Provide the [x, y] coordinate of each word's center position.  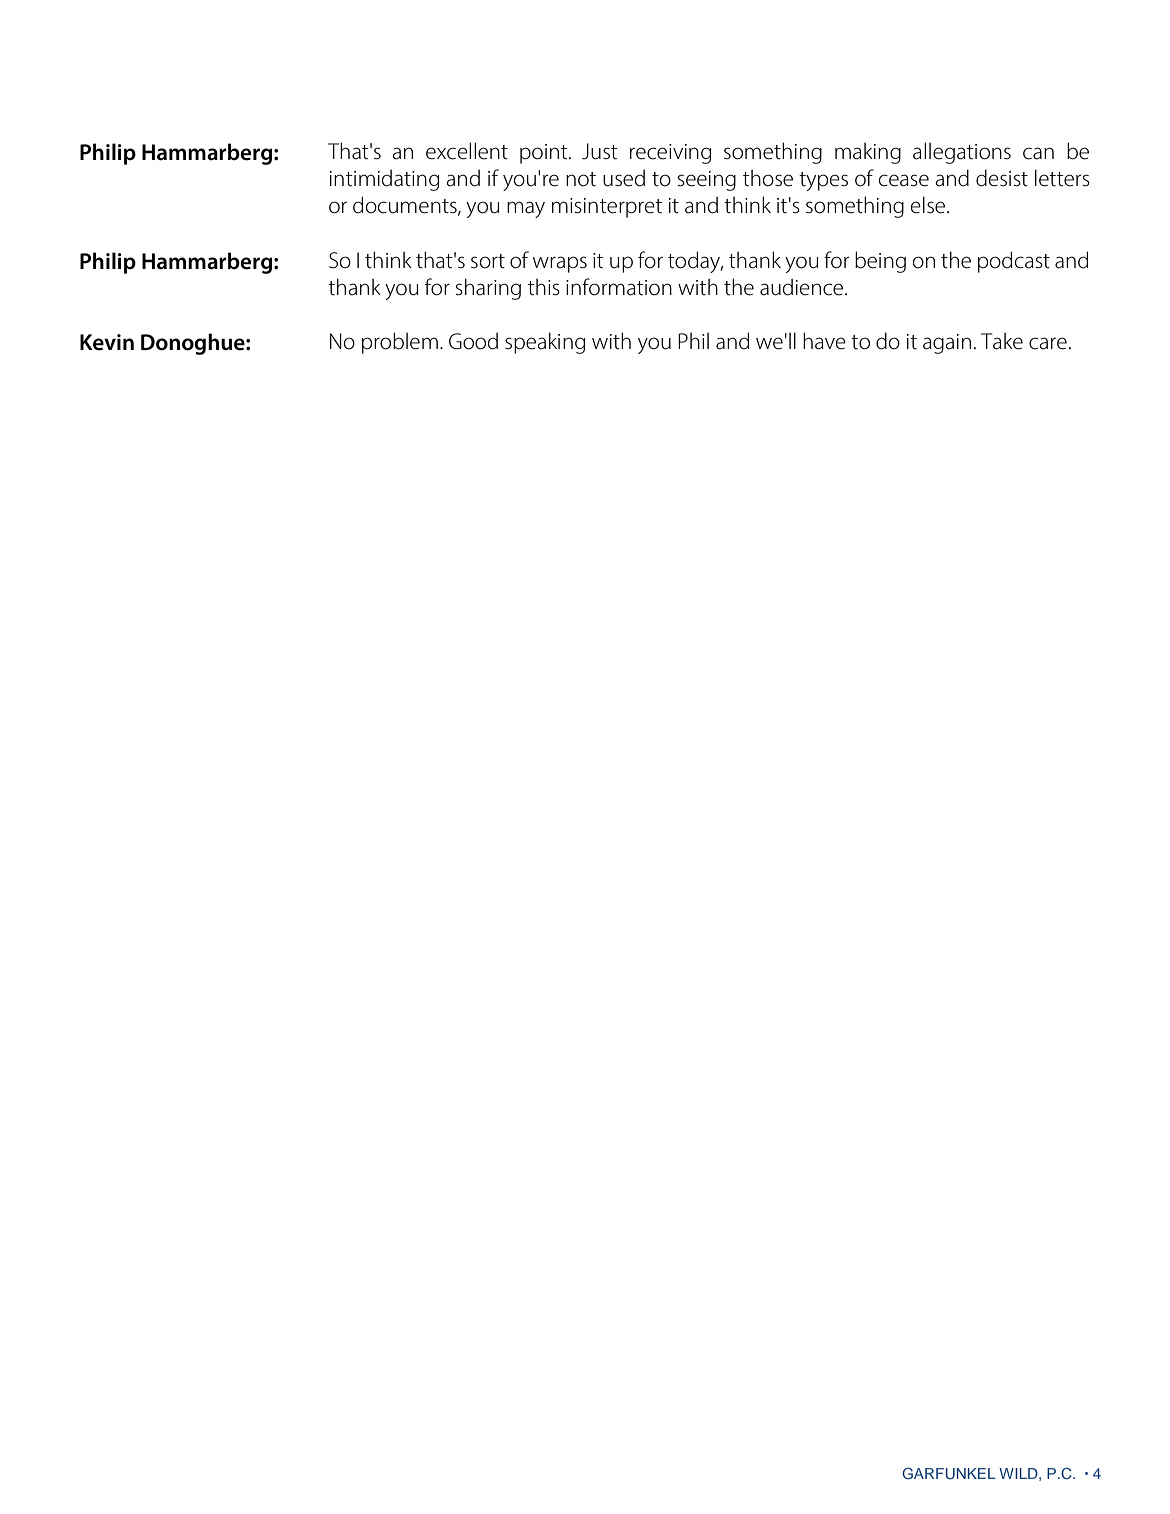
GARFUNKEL [949, 1473]
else [928, 205]
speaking [545, 343]
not [581, 179]
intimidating [384, 180]
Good [473, 341]
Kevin [107, 342]
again [947, 344]
